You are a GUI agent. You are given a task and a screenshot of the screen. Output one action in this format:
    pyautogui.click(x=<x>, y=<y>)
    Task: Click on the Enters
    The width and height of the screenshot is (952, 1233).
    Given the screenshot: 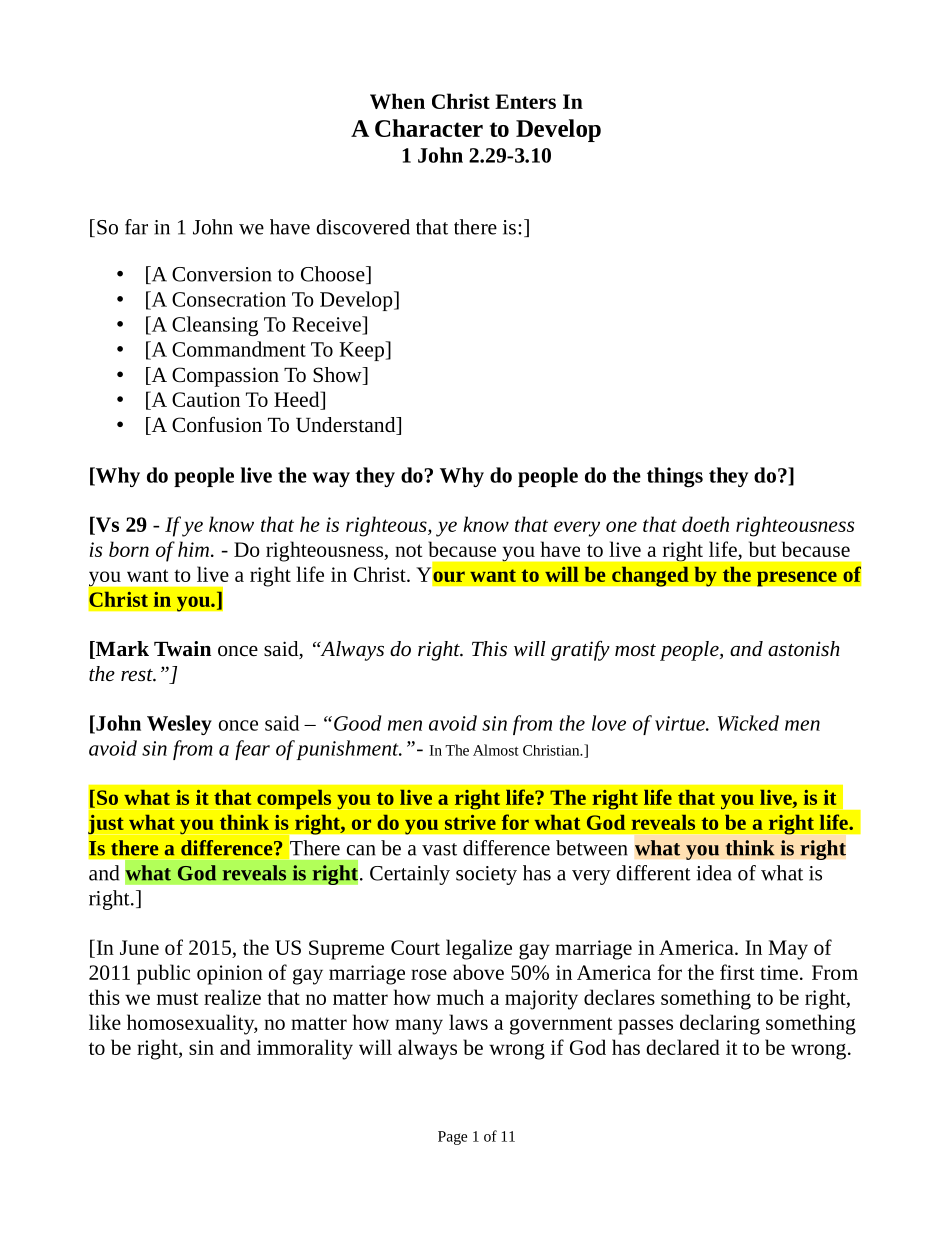 What is the action you would take?
    pyautogui.click(x=525, y=101)
